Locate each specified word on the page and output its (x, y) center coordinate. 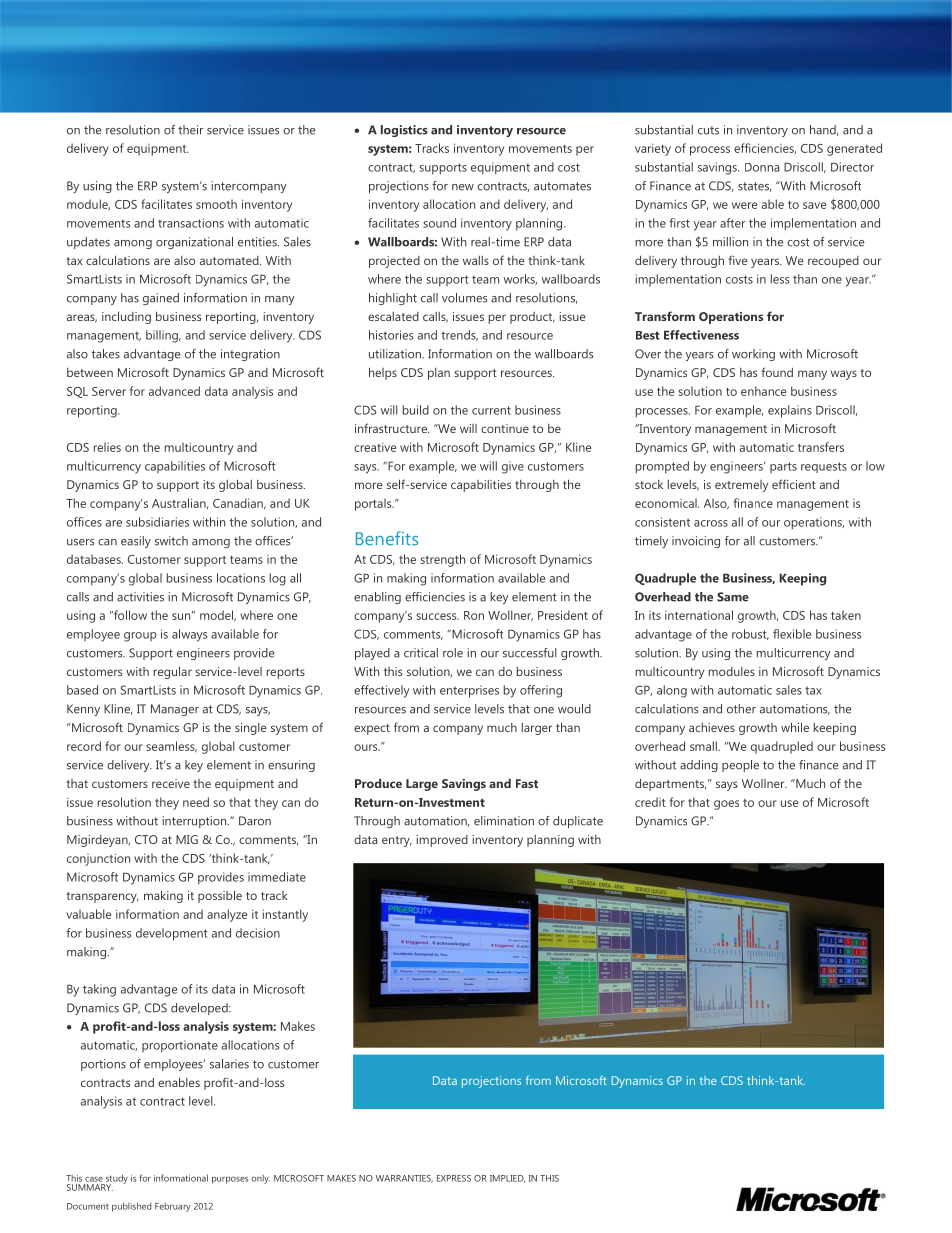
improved (442, 841)
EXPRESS (454, 1178)
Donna (762, 167)
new (463, 187)
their (191, 130)
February (172, 1207)
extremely (741, 486)
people (740, 766)
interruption (196, 822)
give (513, 467)
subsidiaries (157, 522)
